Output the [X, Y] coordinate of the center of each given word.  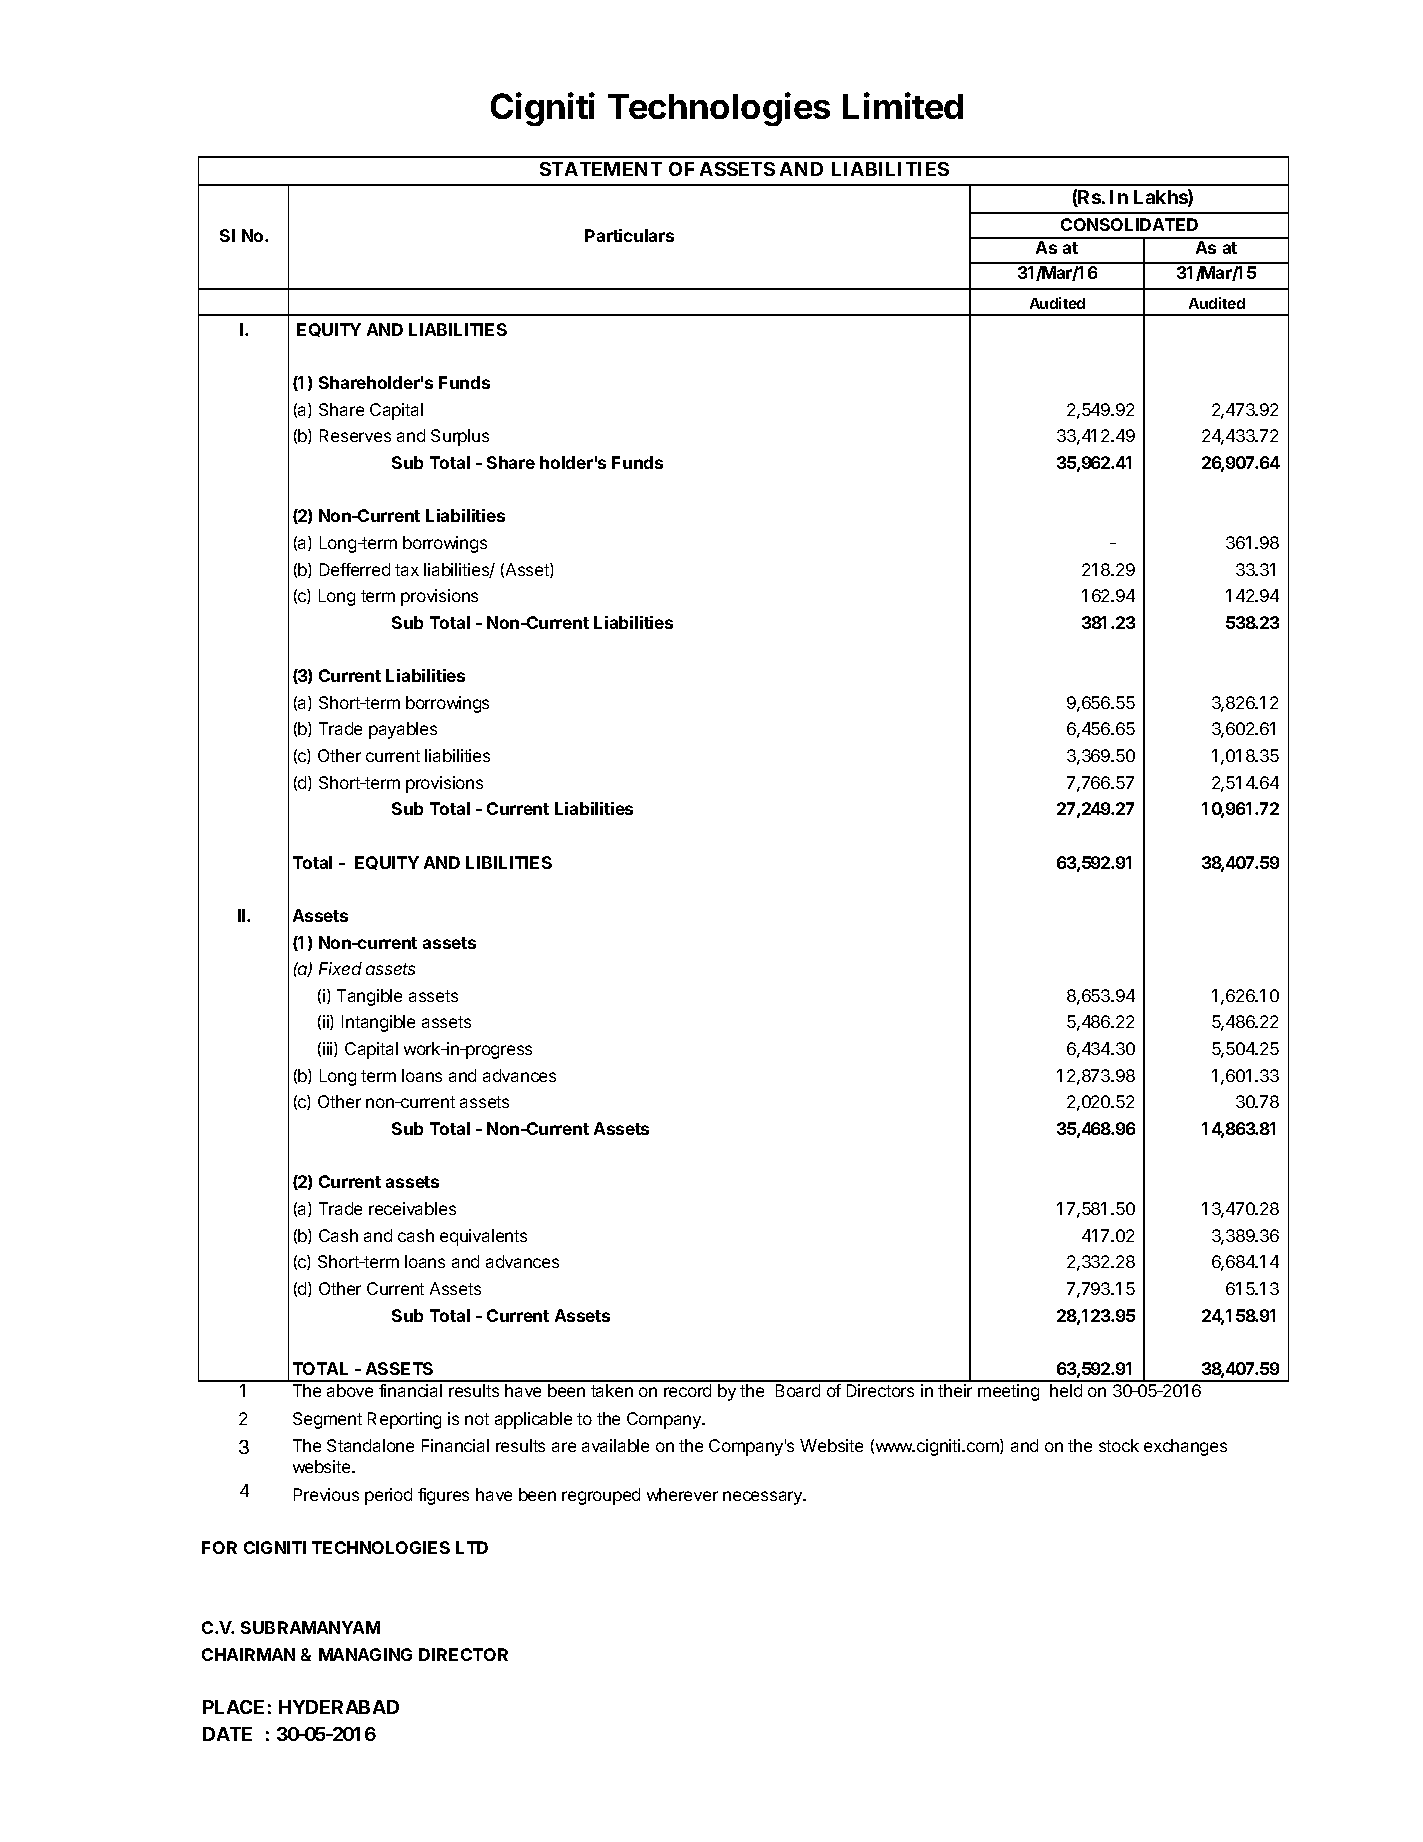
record [687, 1390]
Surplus [460, 437]
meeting [1008, 1392]
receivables [412, 1208]
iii [329, 1049]
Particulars [629, 235]
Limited [903, 105]
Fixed [340, 968]
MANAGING [365, 1654]
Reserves [355, 435]
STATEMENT [601, 169]
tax [407, 570]
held [1066, 1390]
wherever [682, 1494]
